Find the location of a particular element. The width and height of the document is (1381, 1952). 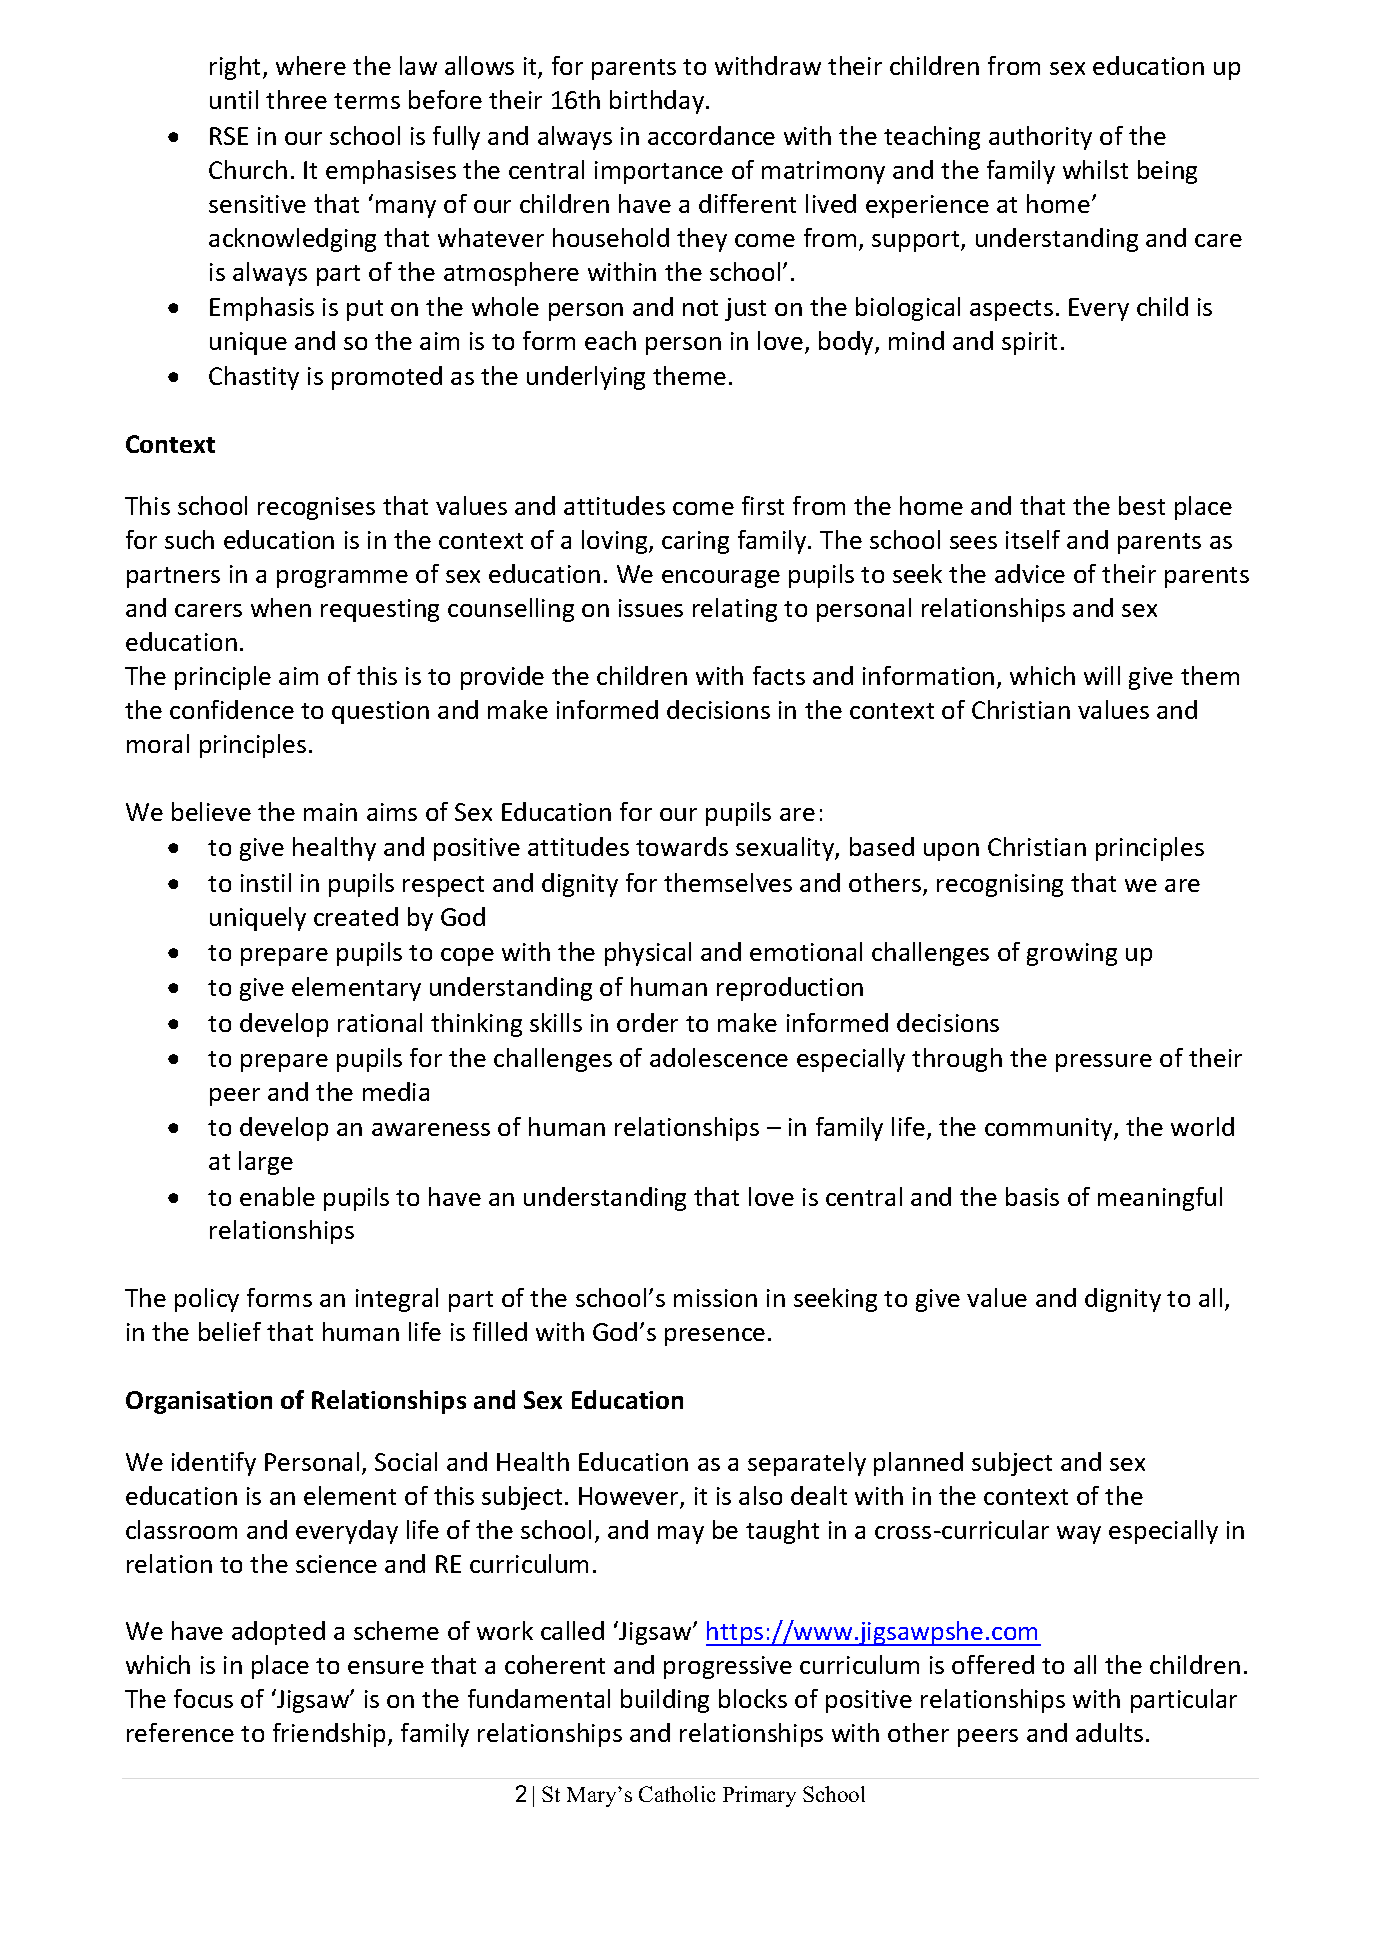

caring is located at coordinates (695, 542).
